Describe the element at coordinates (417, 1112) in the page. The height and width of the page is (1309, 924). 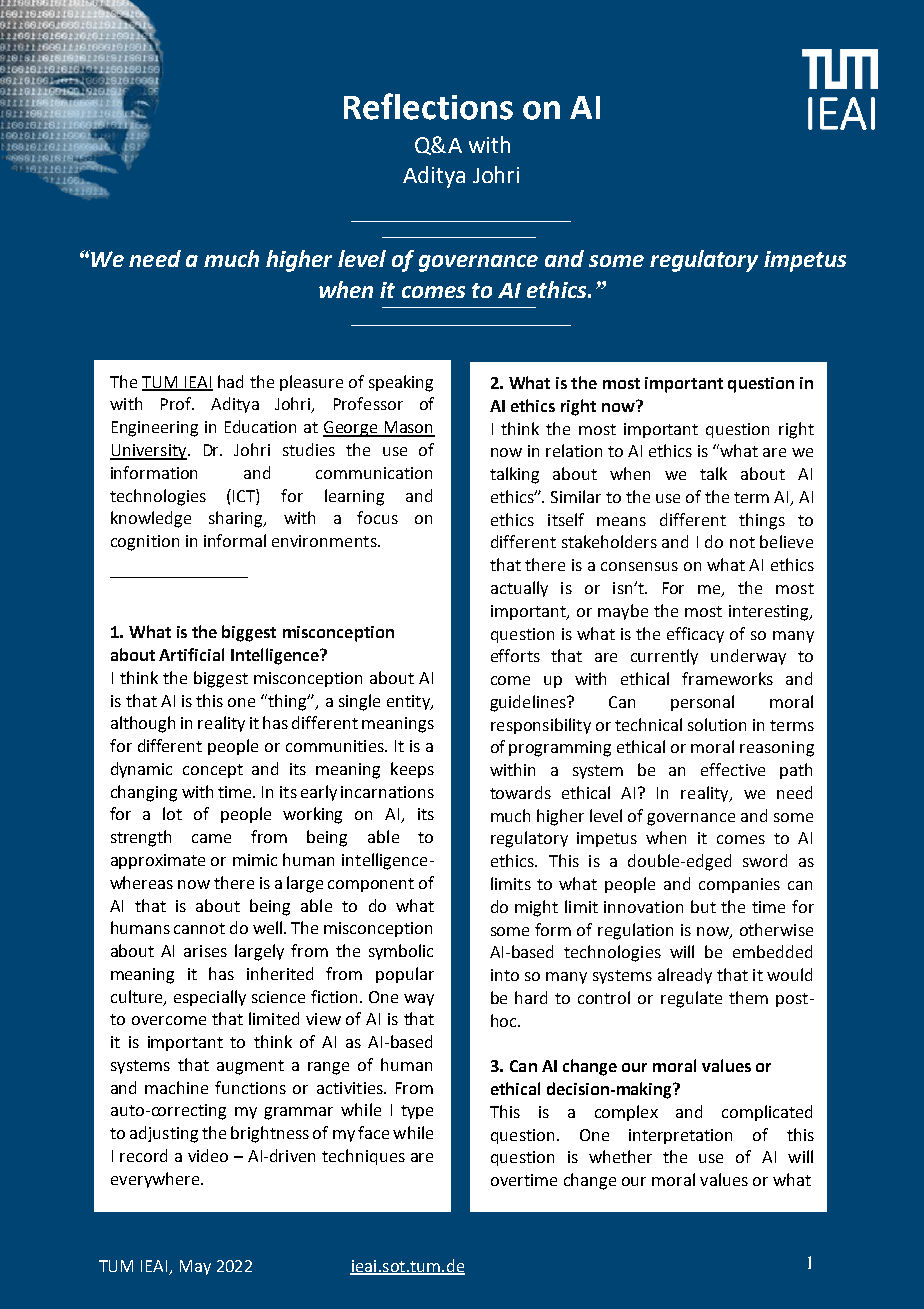
I see `type` at that location.
